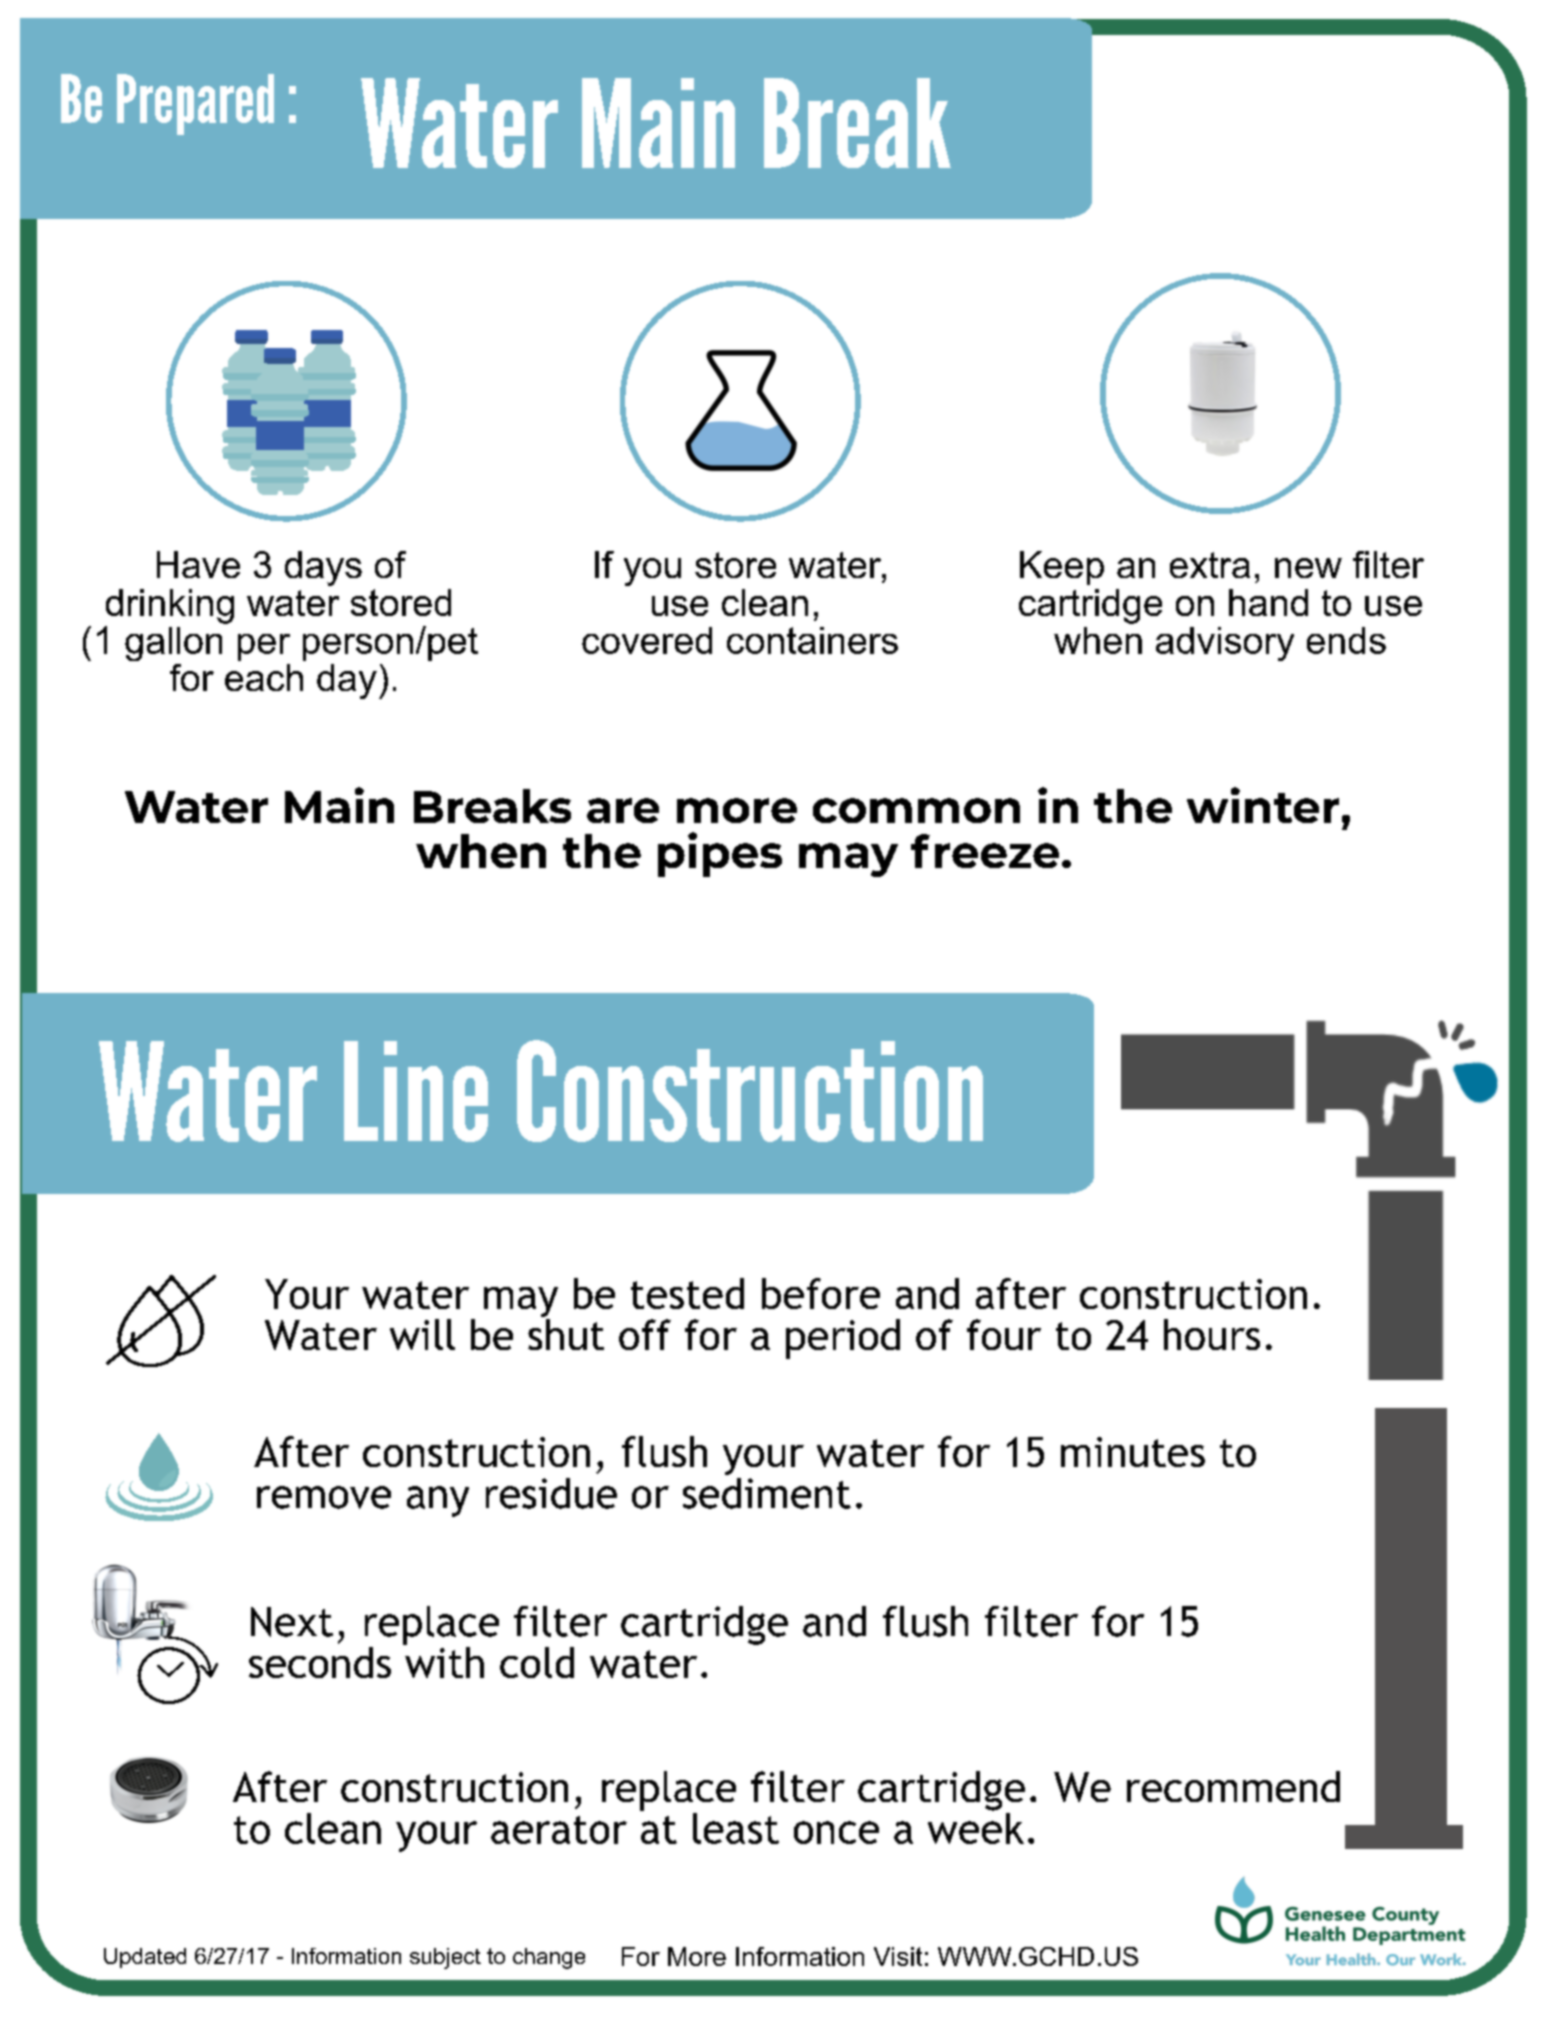  I want to click on extra, so click(1210, 565).
